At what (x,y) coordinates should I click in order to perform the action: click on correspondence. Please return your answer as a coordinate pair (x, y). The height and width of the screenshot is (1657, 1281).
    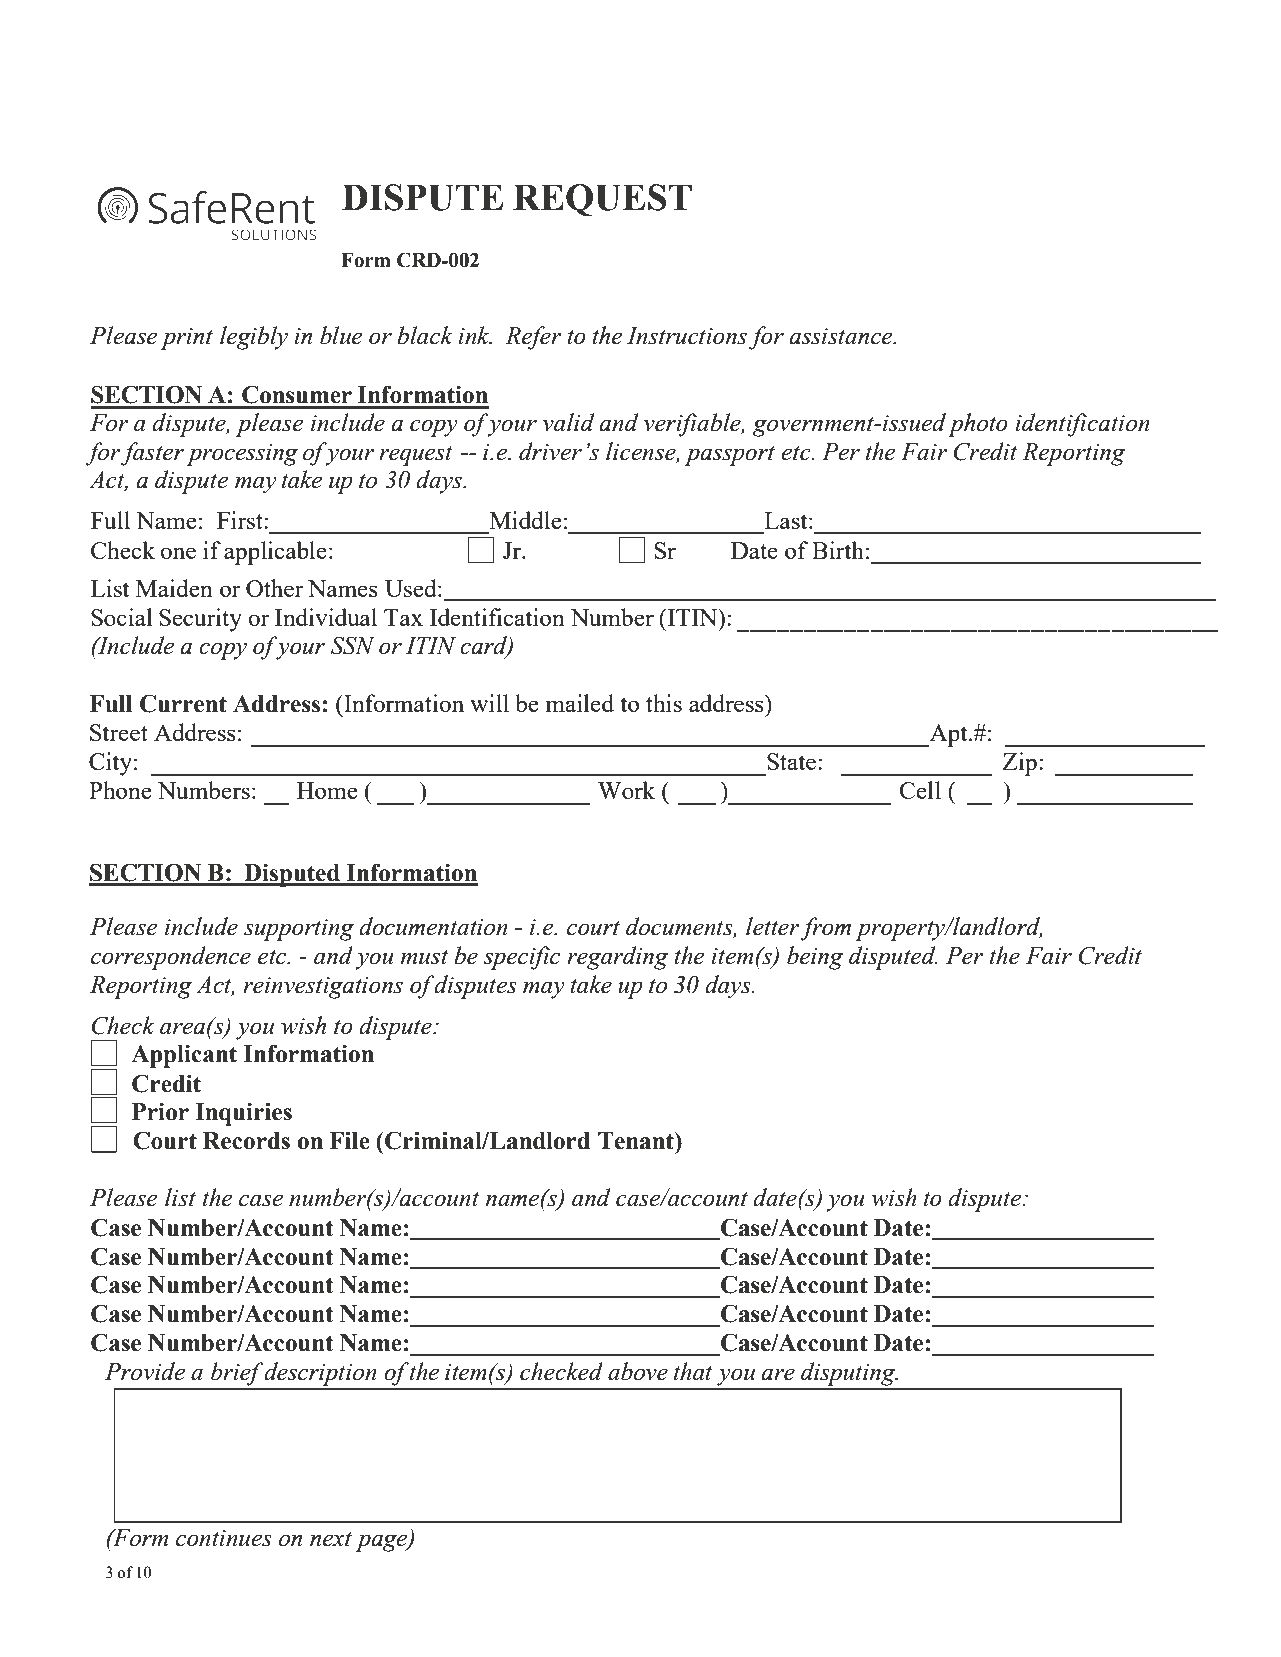
    Looking at the image, I should click on (171, 958).
